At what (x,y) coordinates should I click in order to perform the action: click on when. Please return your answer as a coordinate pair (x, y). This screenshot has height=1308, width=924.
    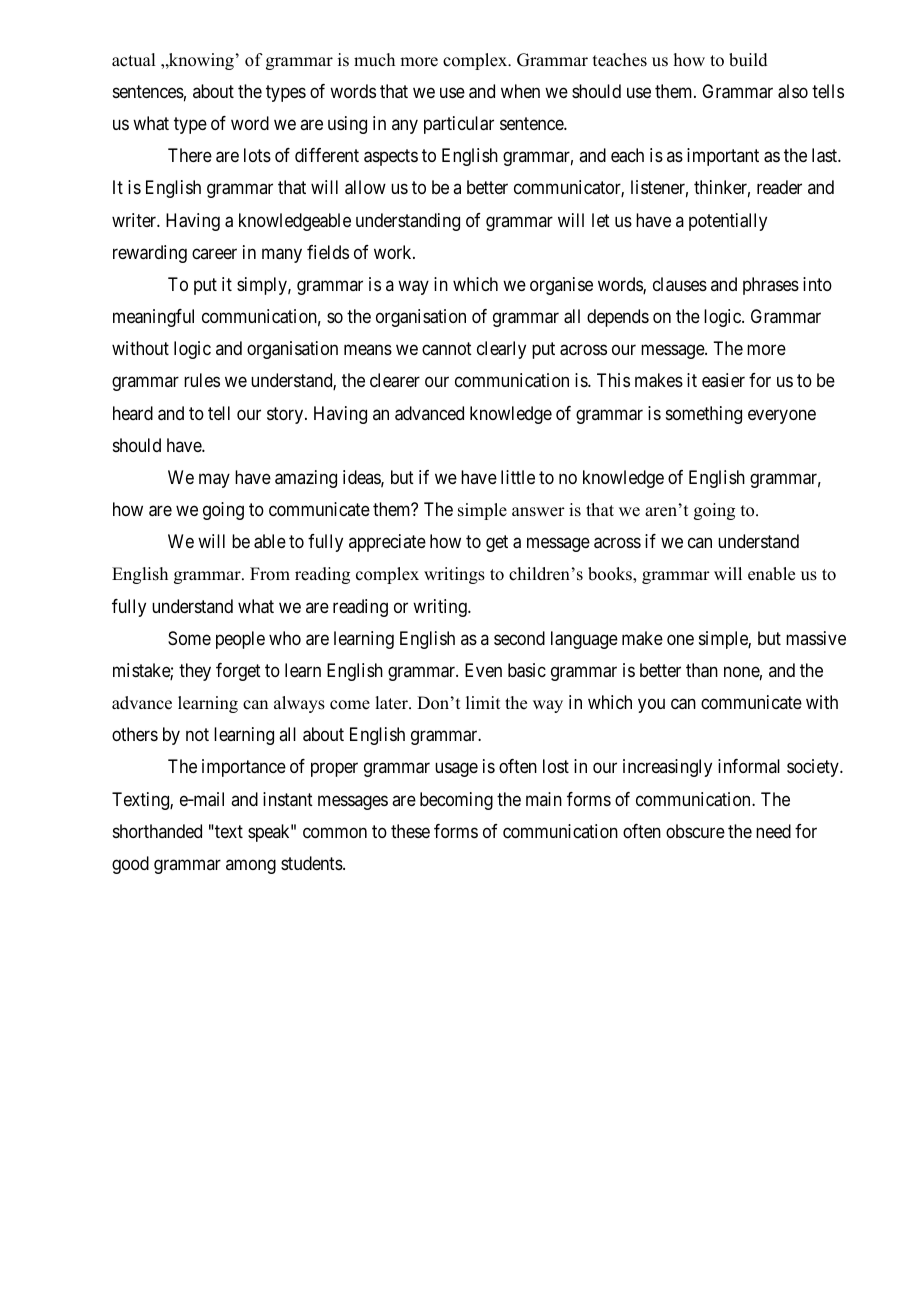
    Looking at the image, I should click on (520, 91).
